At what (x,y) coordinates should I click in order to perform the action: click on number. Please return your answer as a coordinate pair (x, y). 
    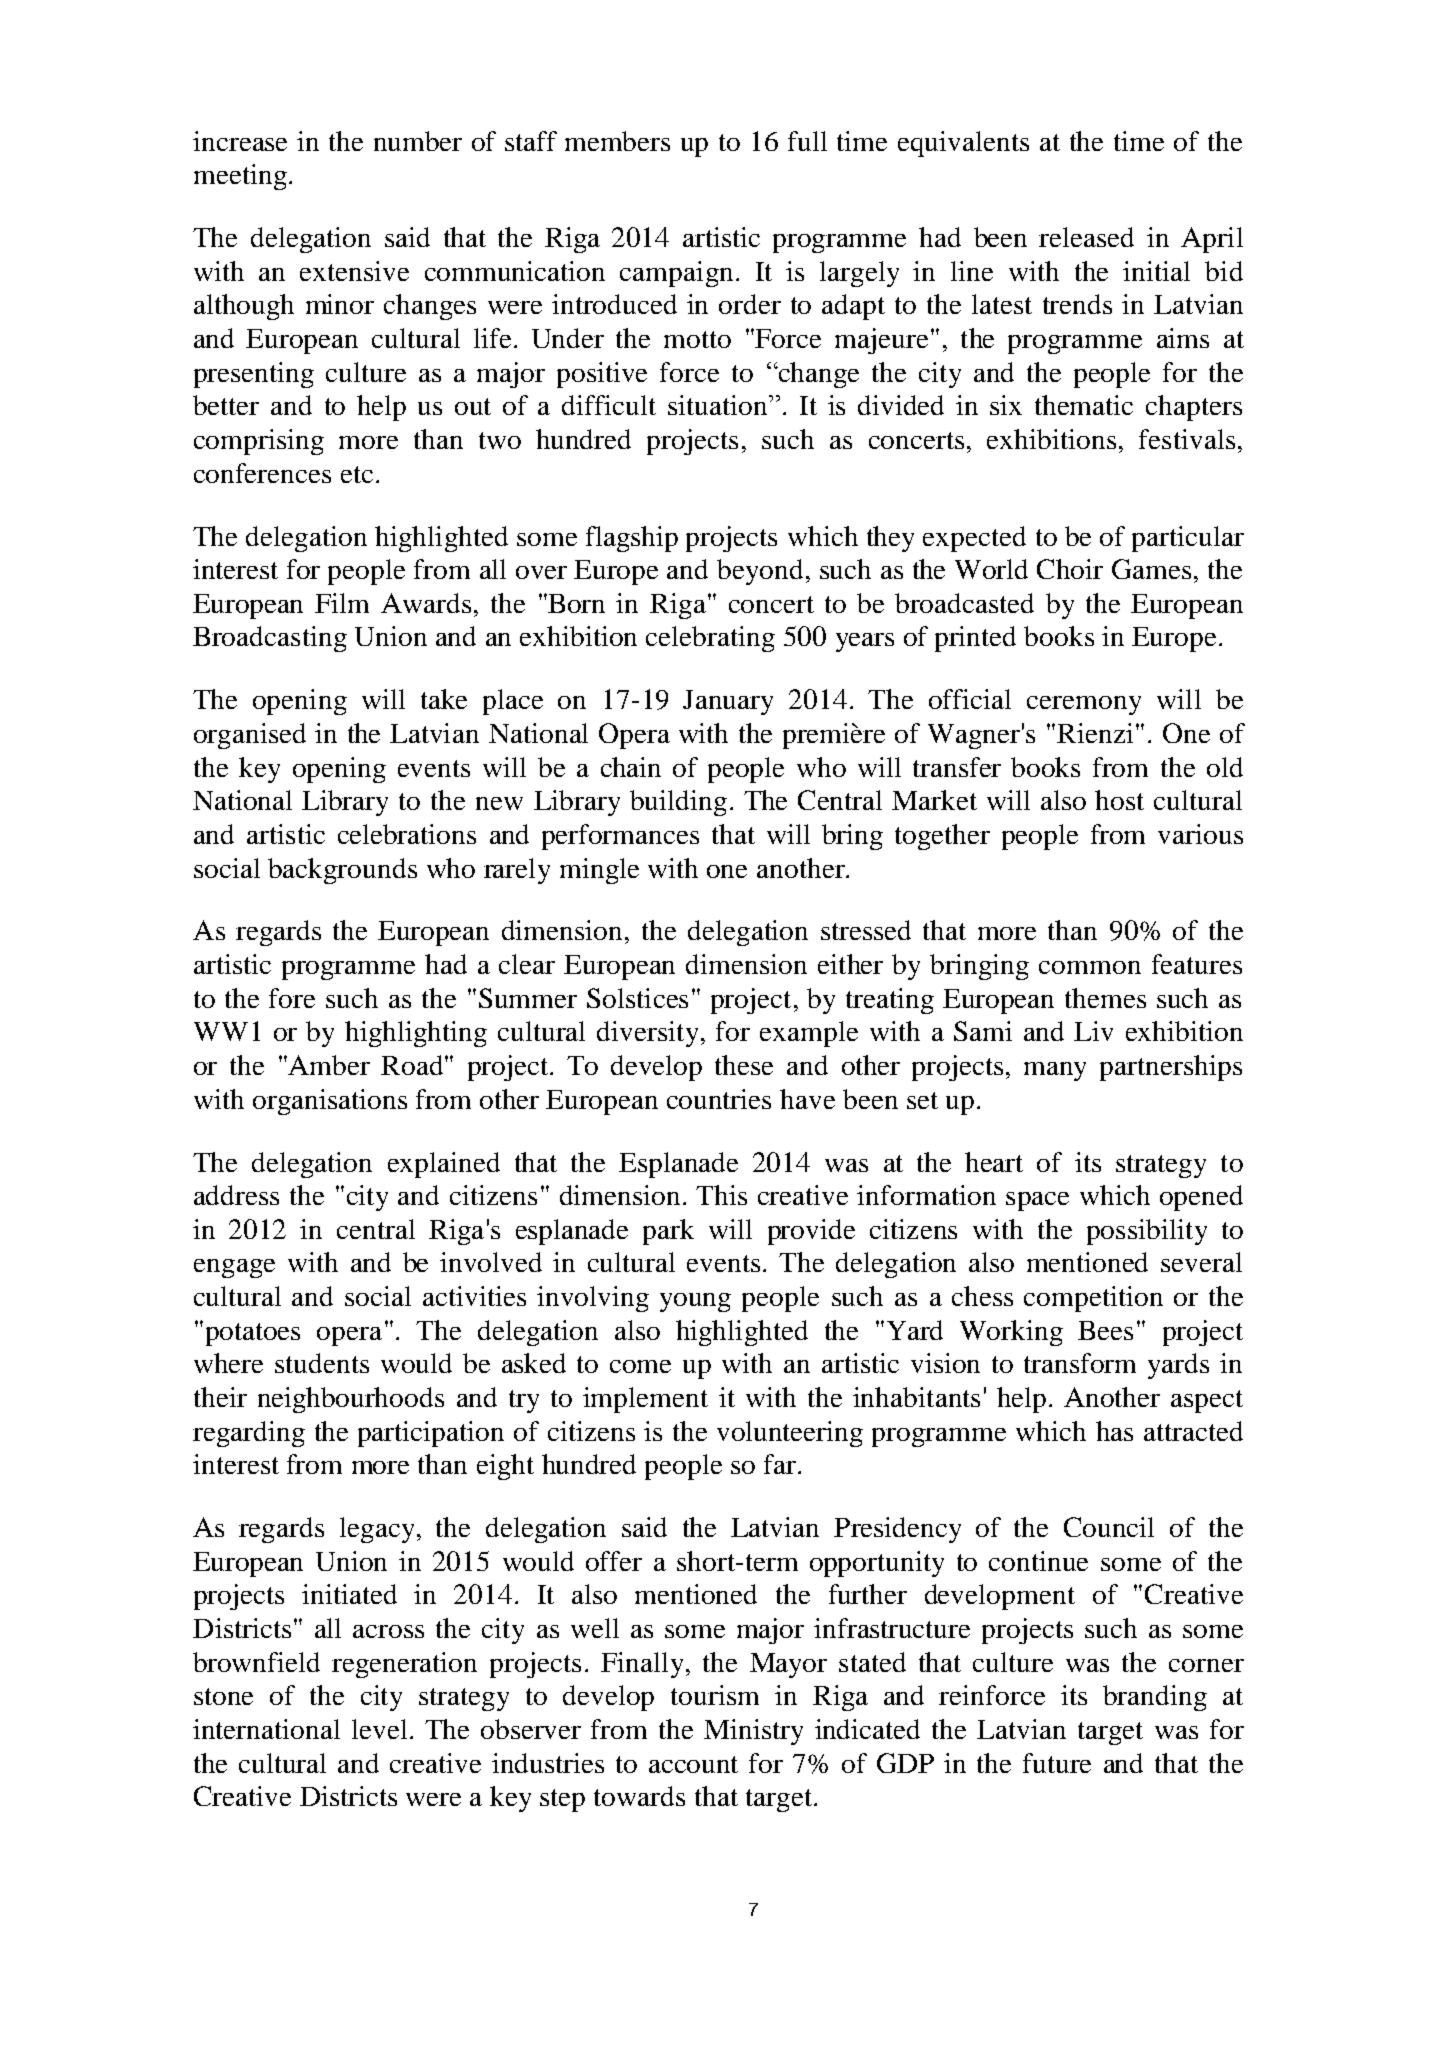
    Looking at the image, I should click on (418, 141).
